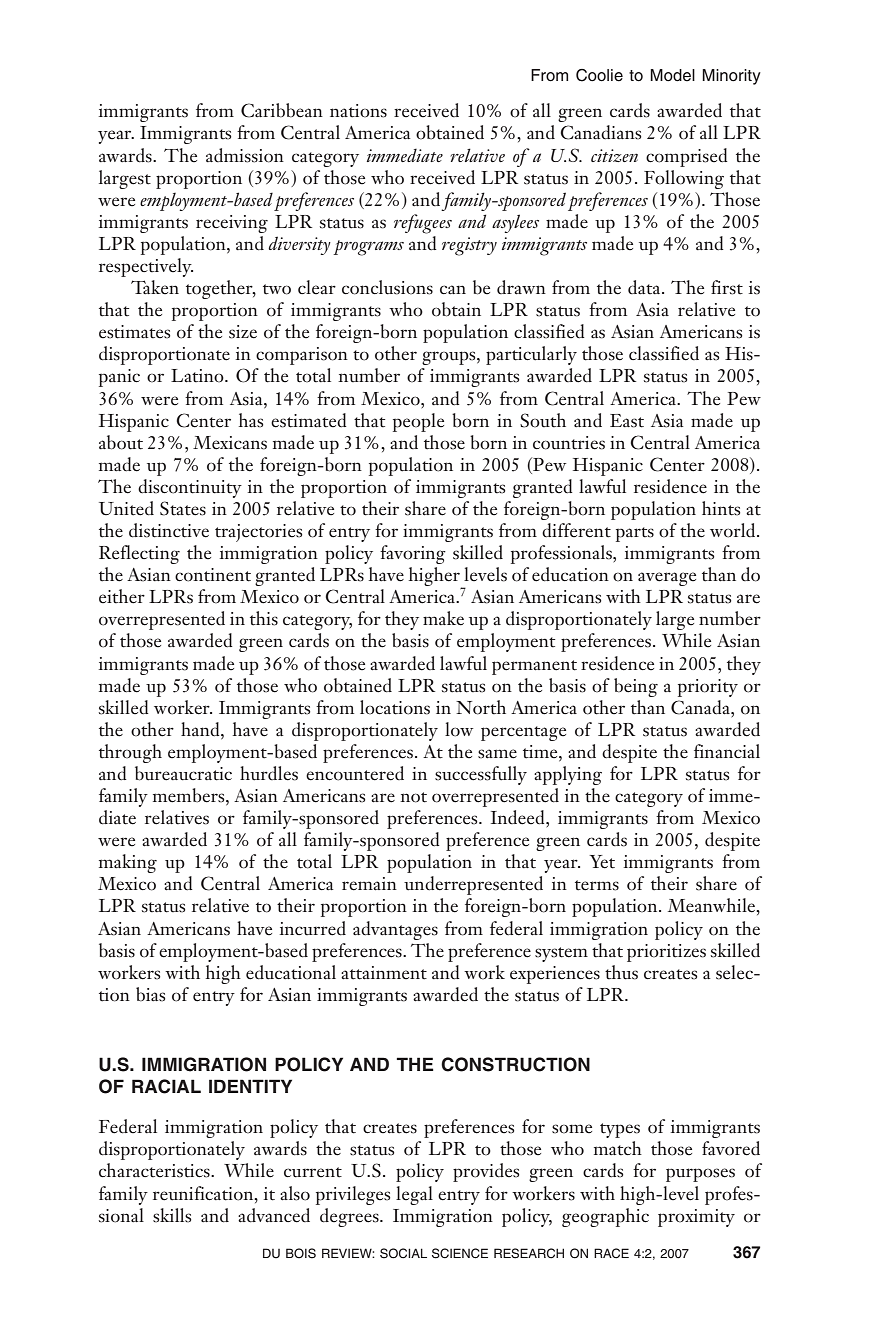 This document has width=896, height=1328. Describe the element at coordinates (423, 224) in the document. I see `refugees` at that location.
